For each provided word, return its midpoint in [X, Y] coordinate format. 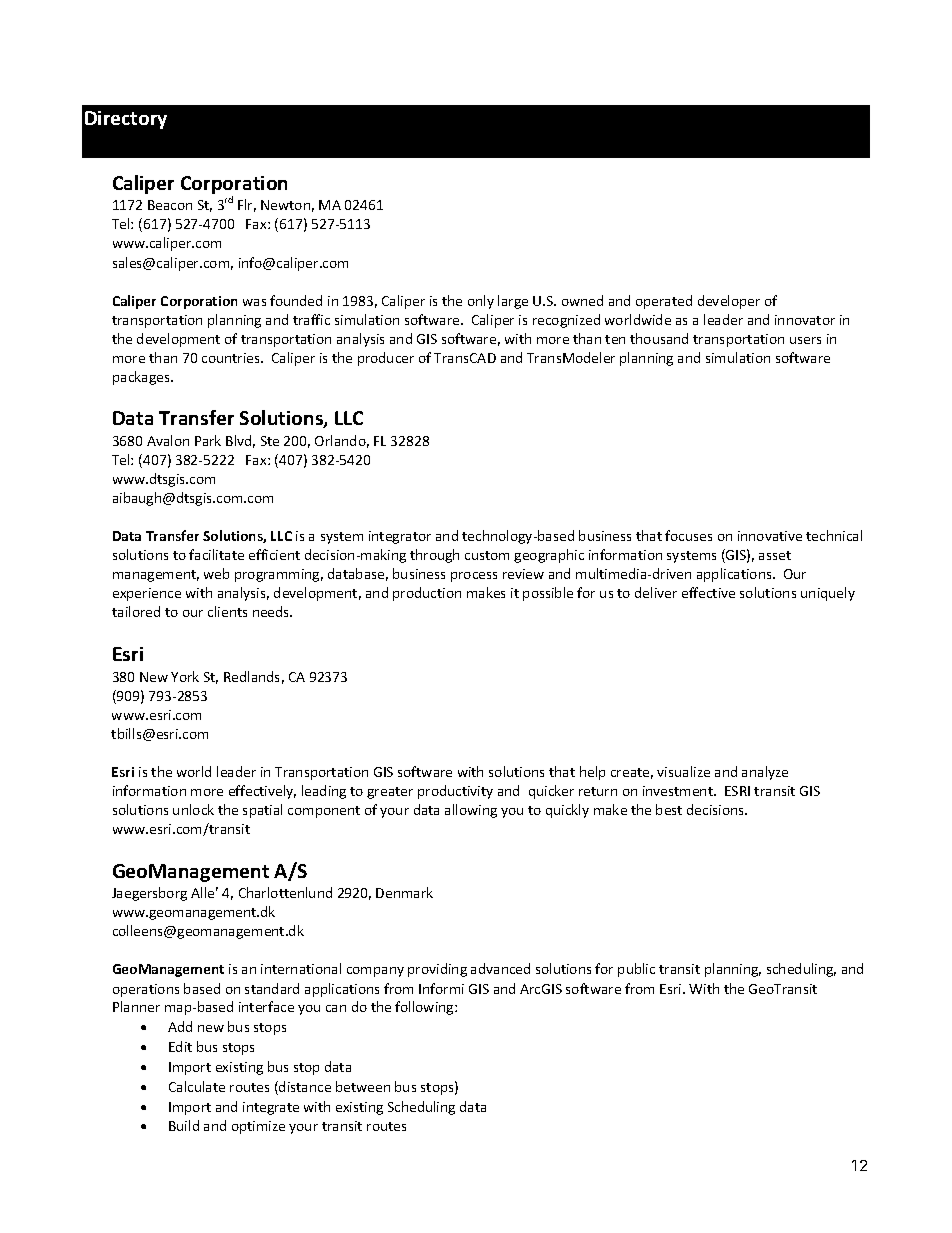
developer [729, 302]
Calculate [197, 1086]
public [636, 970]
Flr [247, 205]
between [363, 1086]
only [481, 302]
